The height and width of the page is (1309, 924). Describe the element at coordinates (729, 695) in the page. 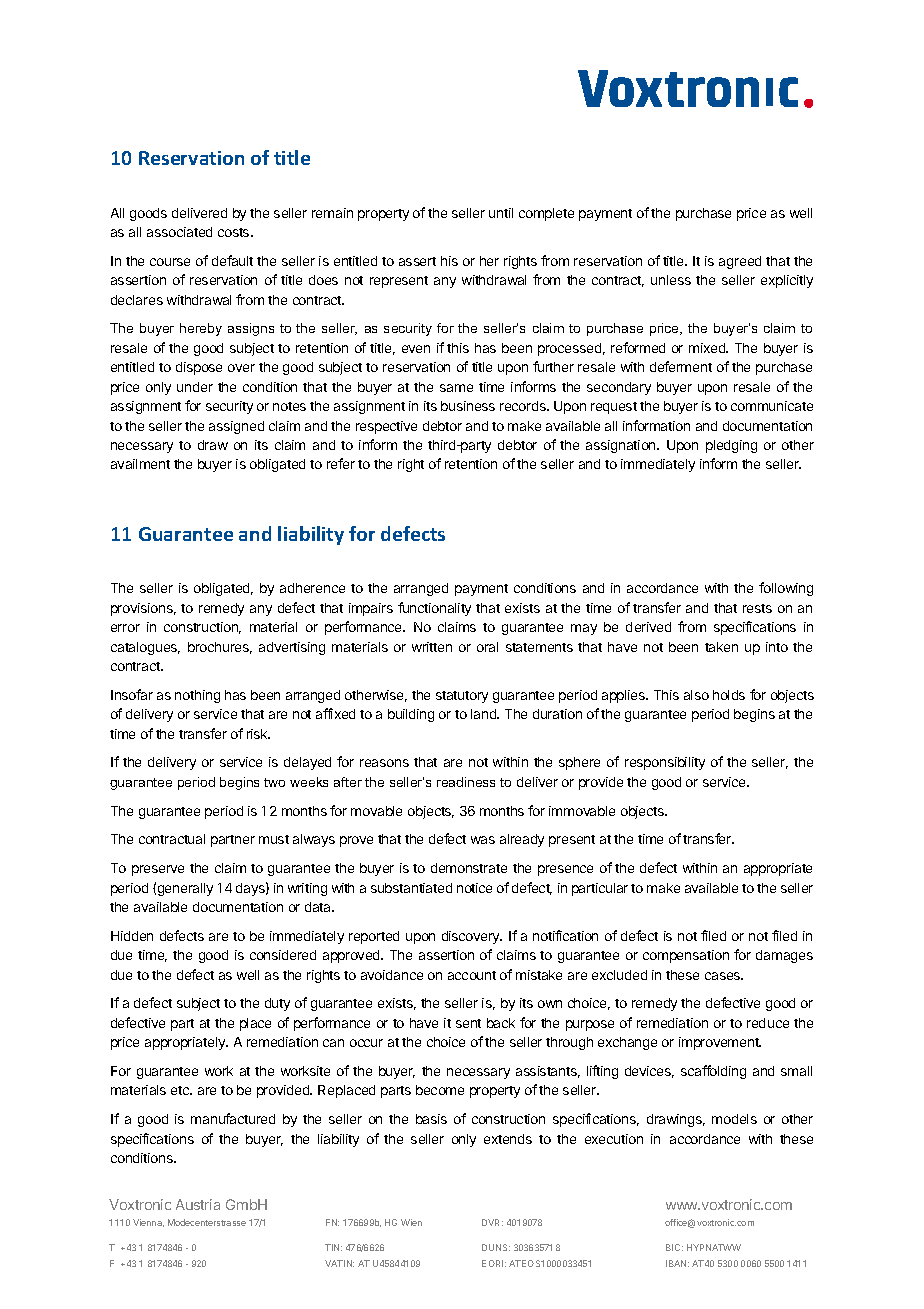

I see `holds` at that location.
